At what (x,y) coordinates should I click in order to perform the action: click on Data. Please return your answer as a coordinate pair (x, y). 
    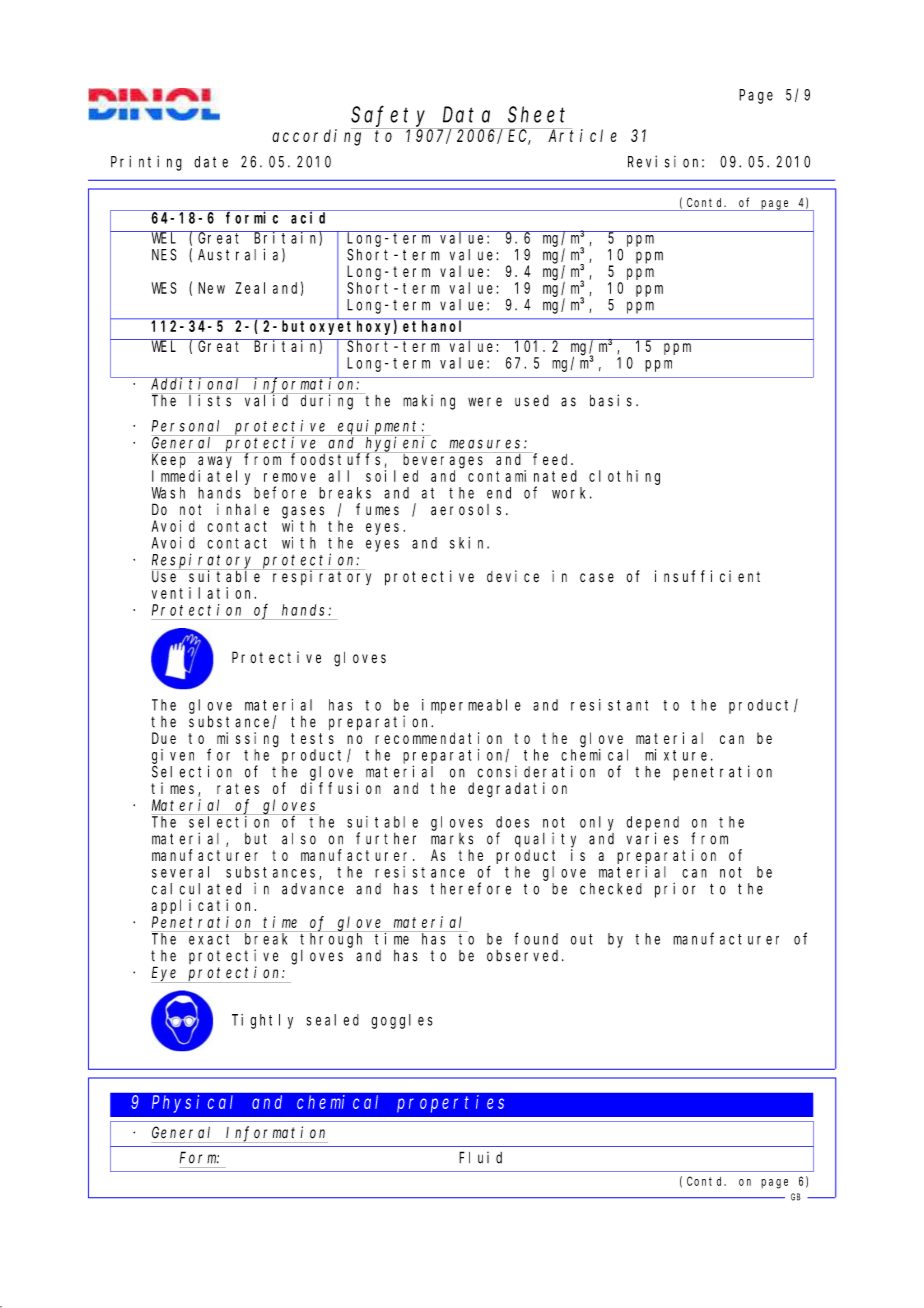
    Looking at the image, I should click on (466, 115).
